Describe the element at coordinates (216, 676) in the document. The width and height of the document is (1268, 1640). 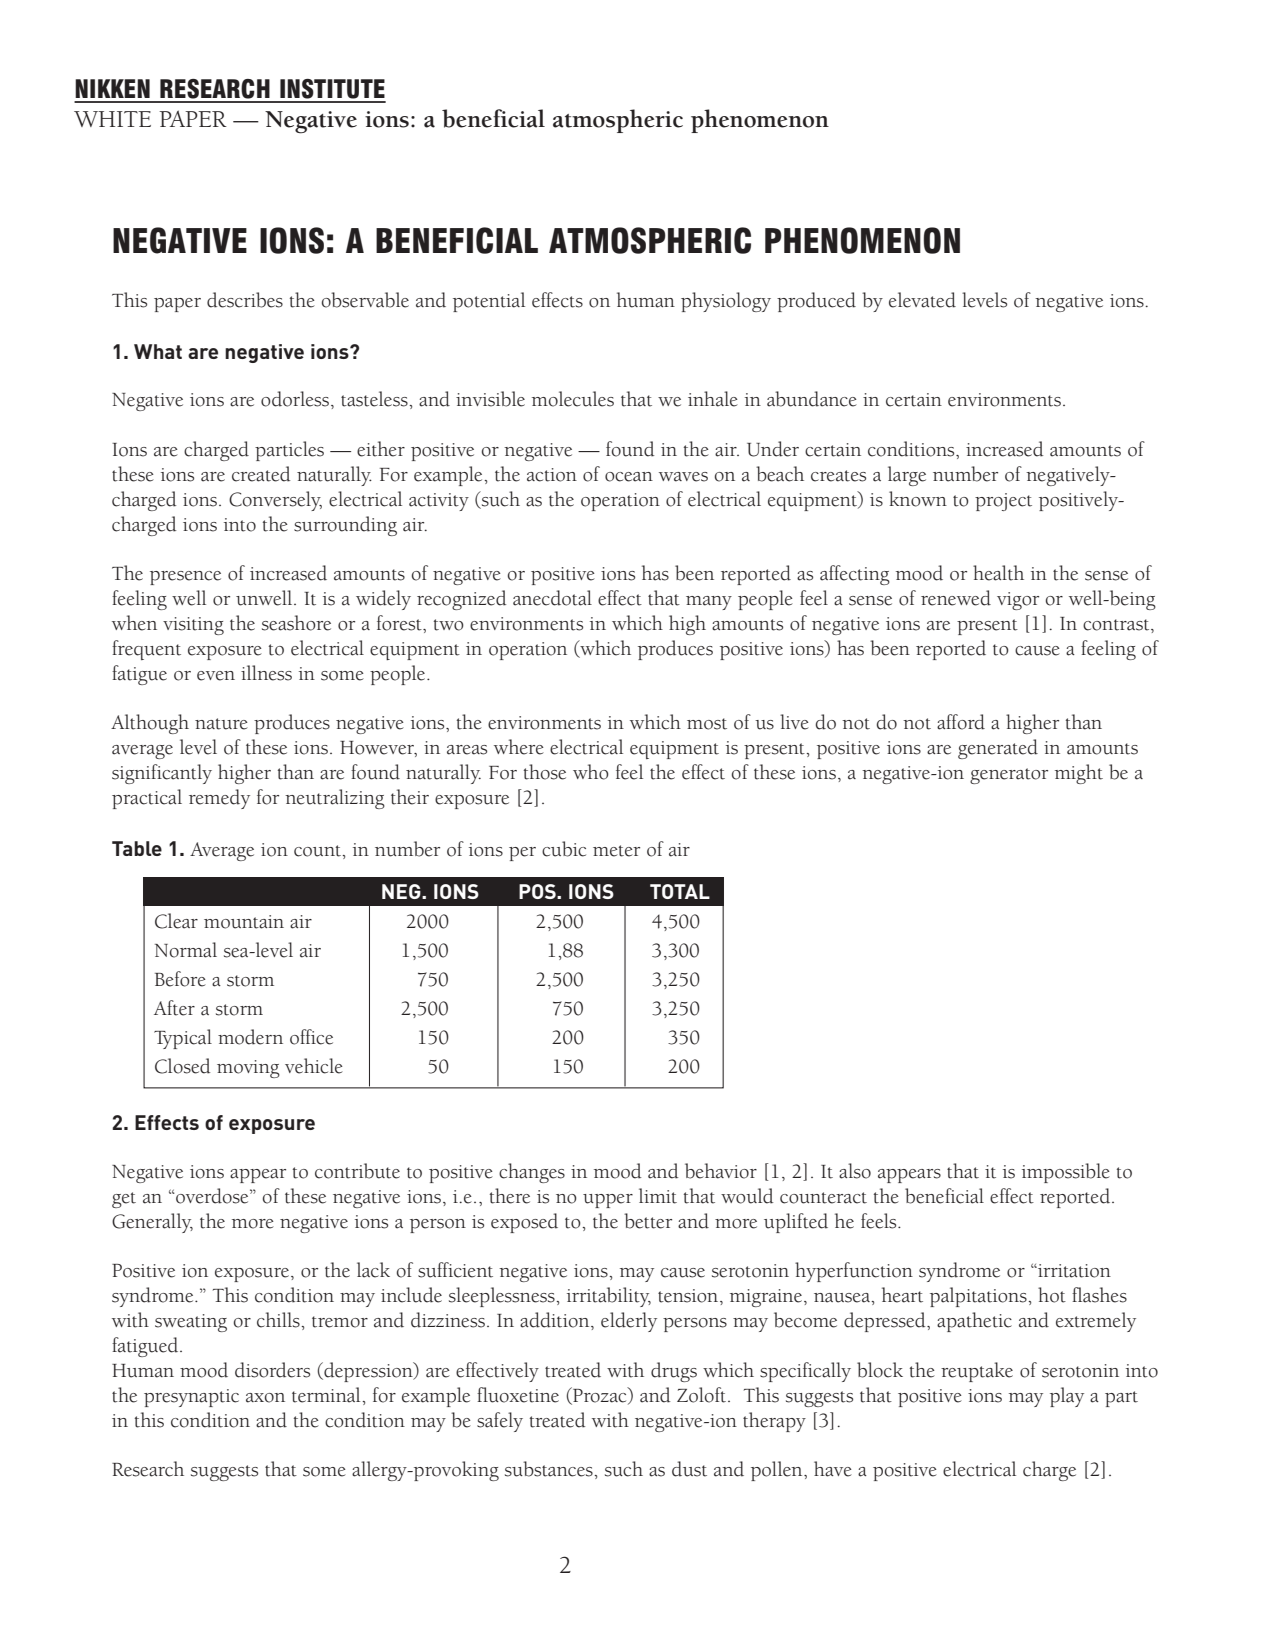
I see `even` at that location.
